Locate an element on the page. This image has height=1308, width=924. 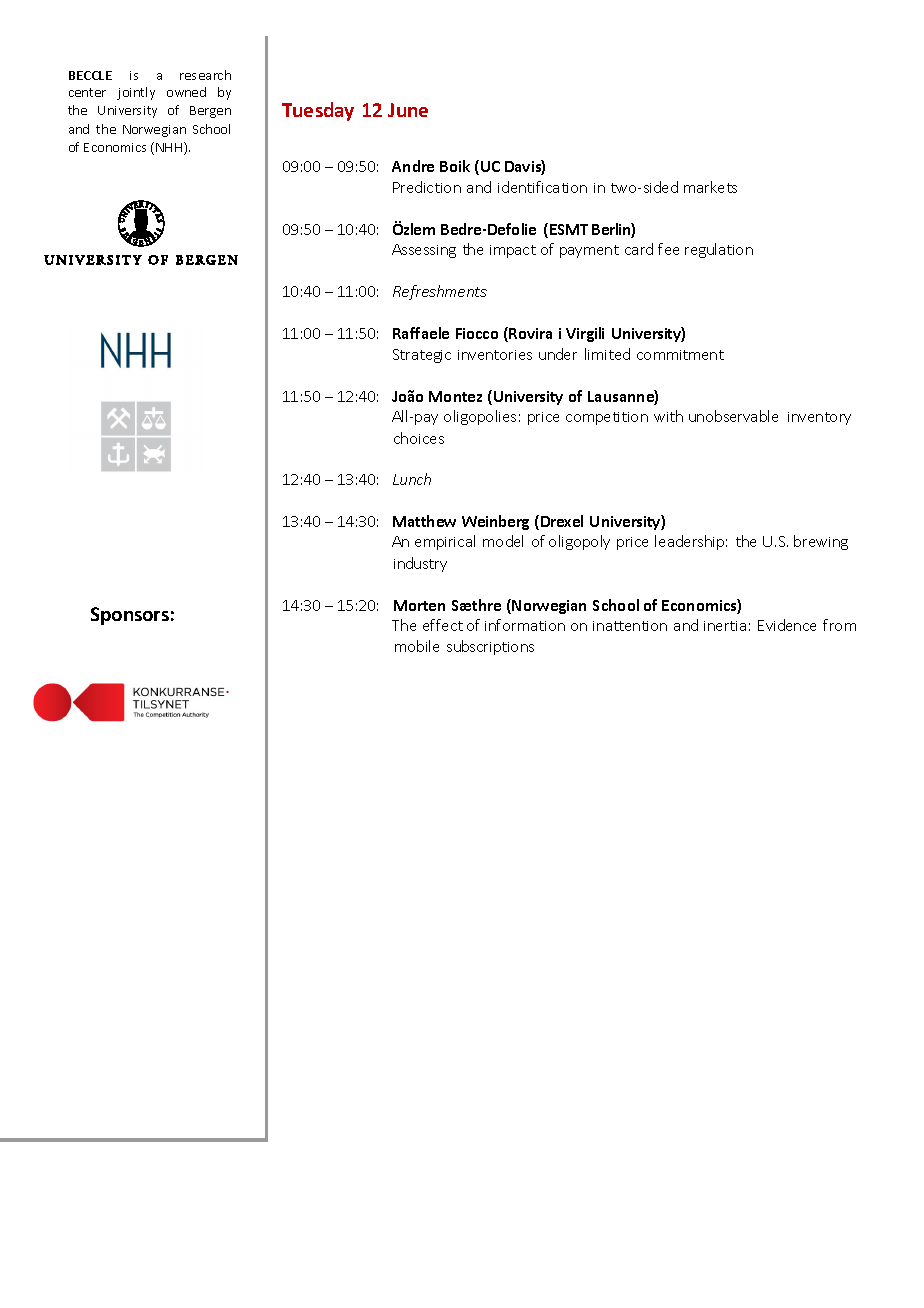
owned is located at coordinates (186, 92).
